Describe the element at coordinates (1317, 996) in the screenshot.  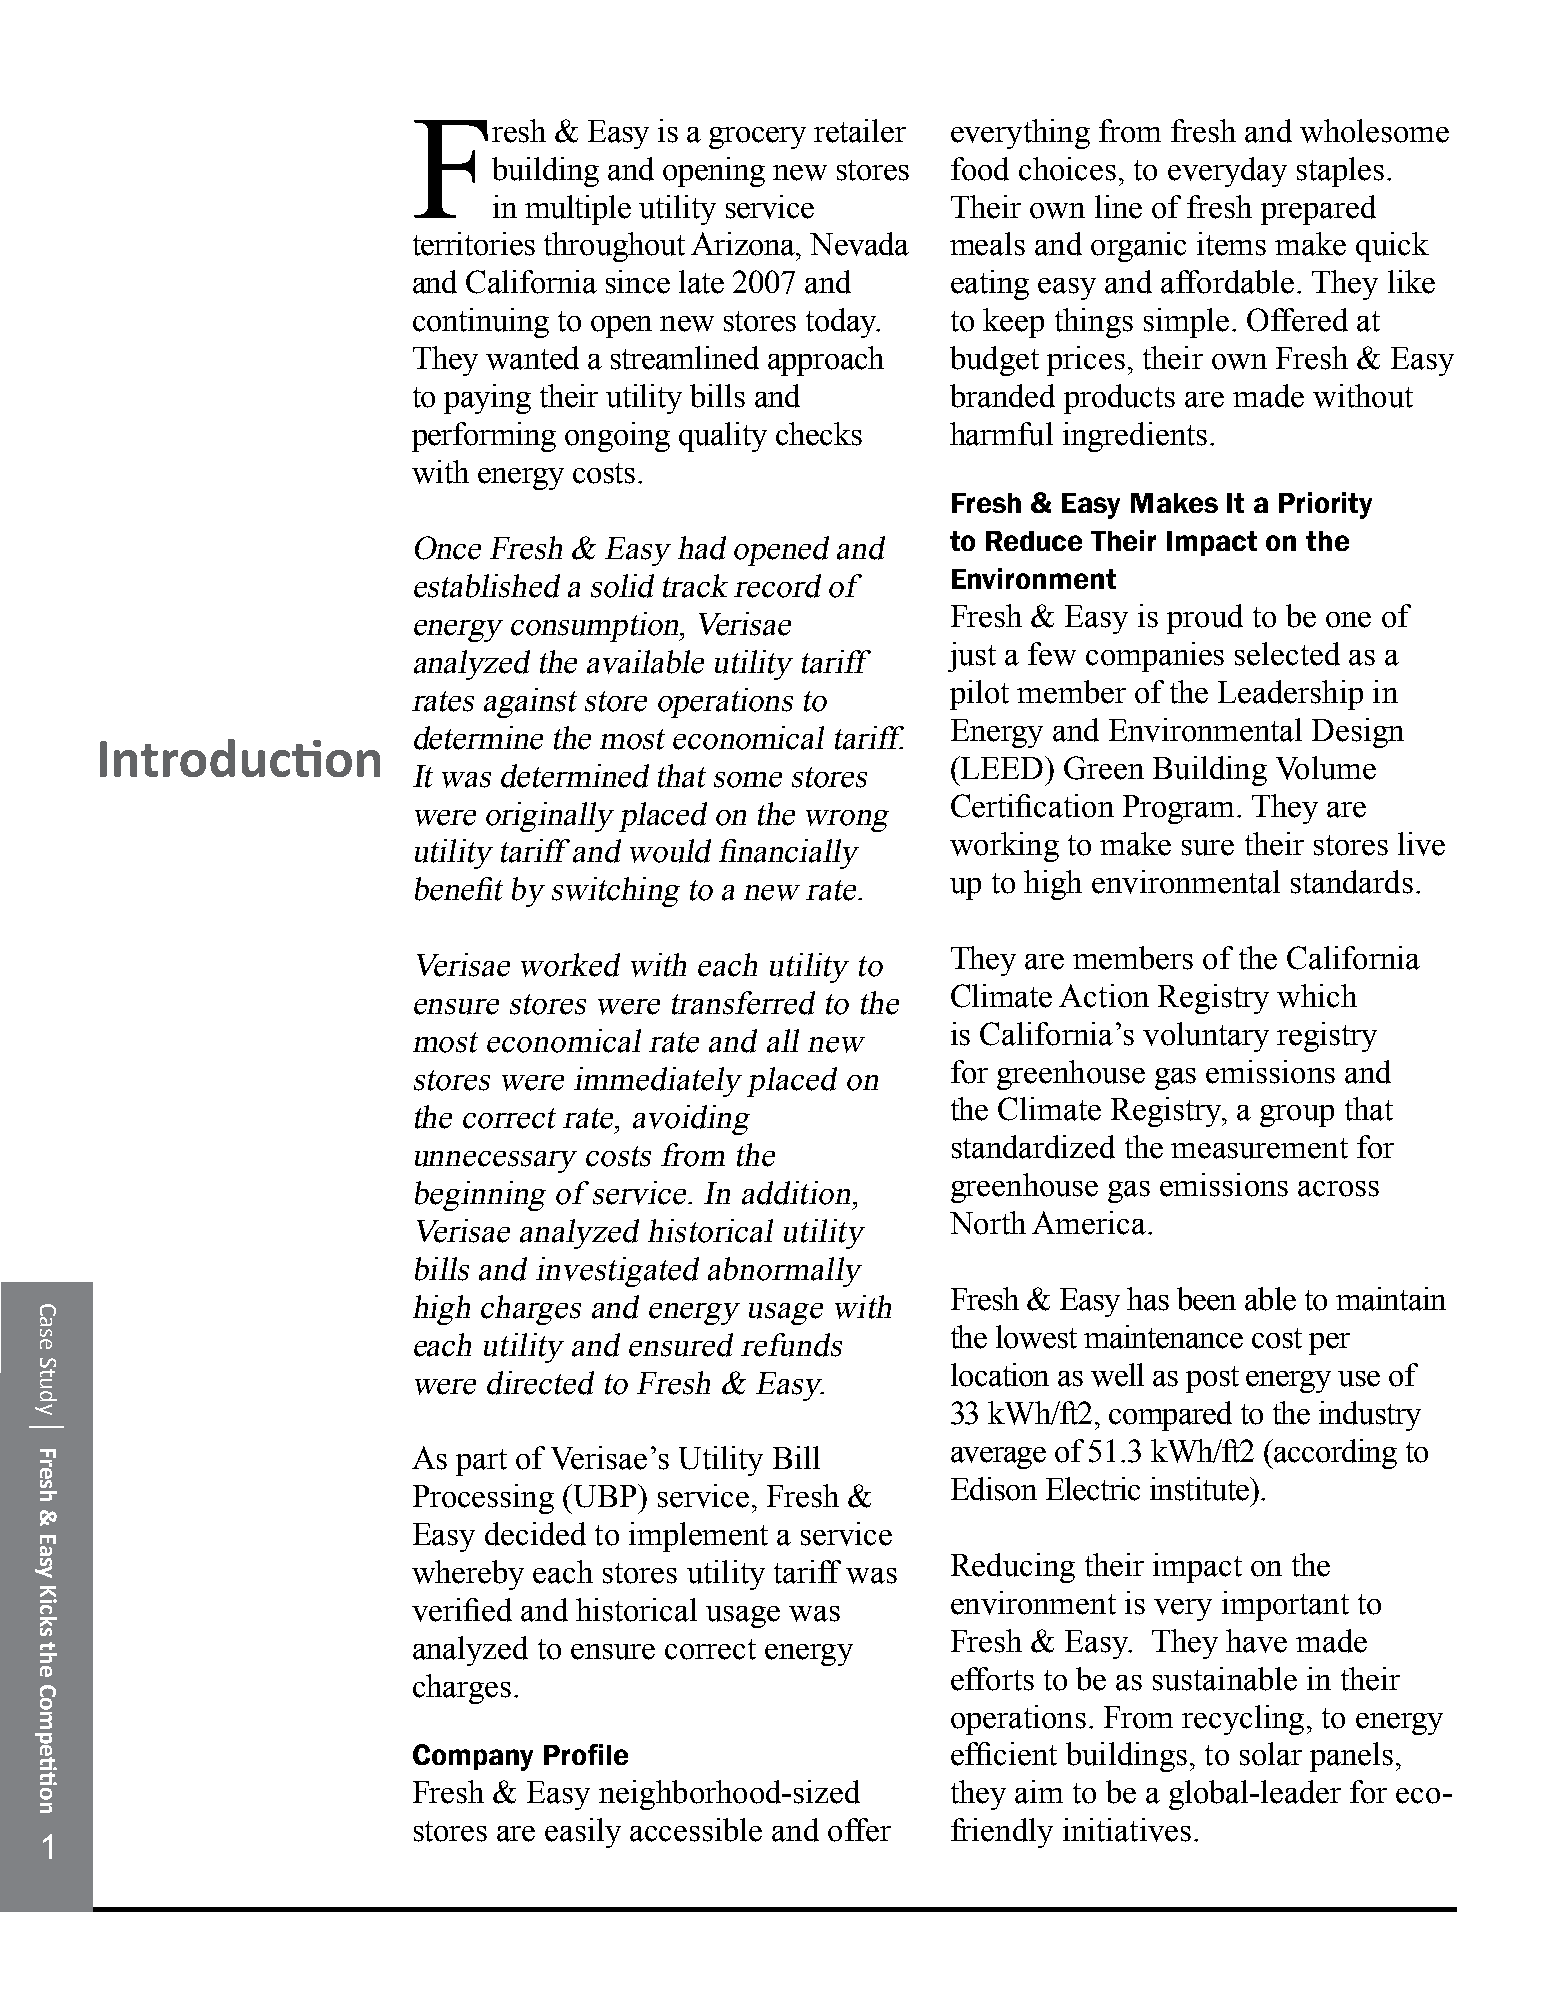
I see `which` at that location.
